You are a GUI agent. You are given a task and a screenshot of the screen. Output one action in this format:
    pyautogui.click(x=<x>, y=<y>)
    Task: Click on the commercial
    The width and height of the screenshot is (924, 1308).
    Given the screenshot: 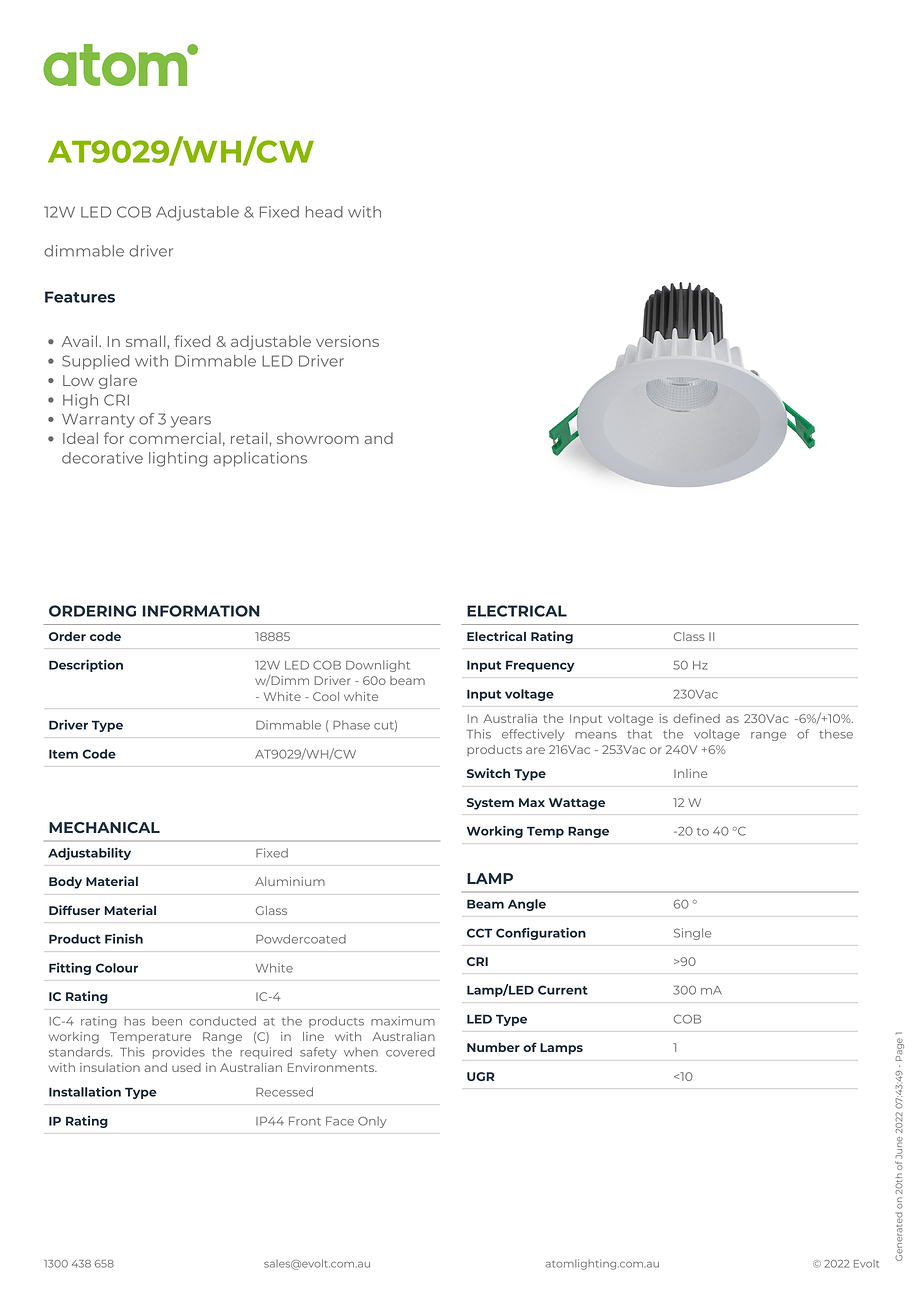 What is the action you would take?
    pyautogui.click(x=175, y=438)
